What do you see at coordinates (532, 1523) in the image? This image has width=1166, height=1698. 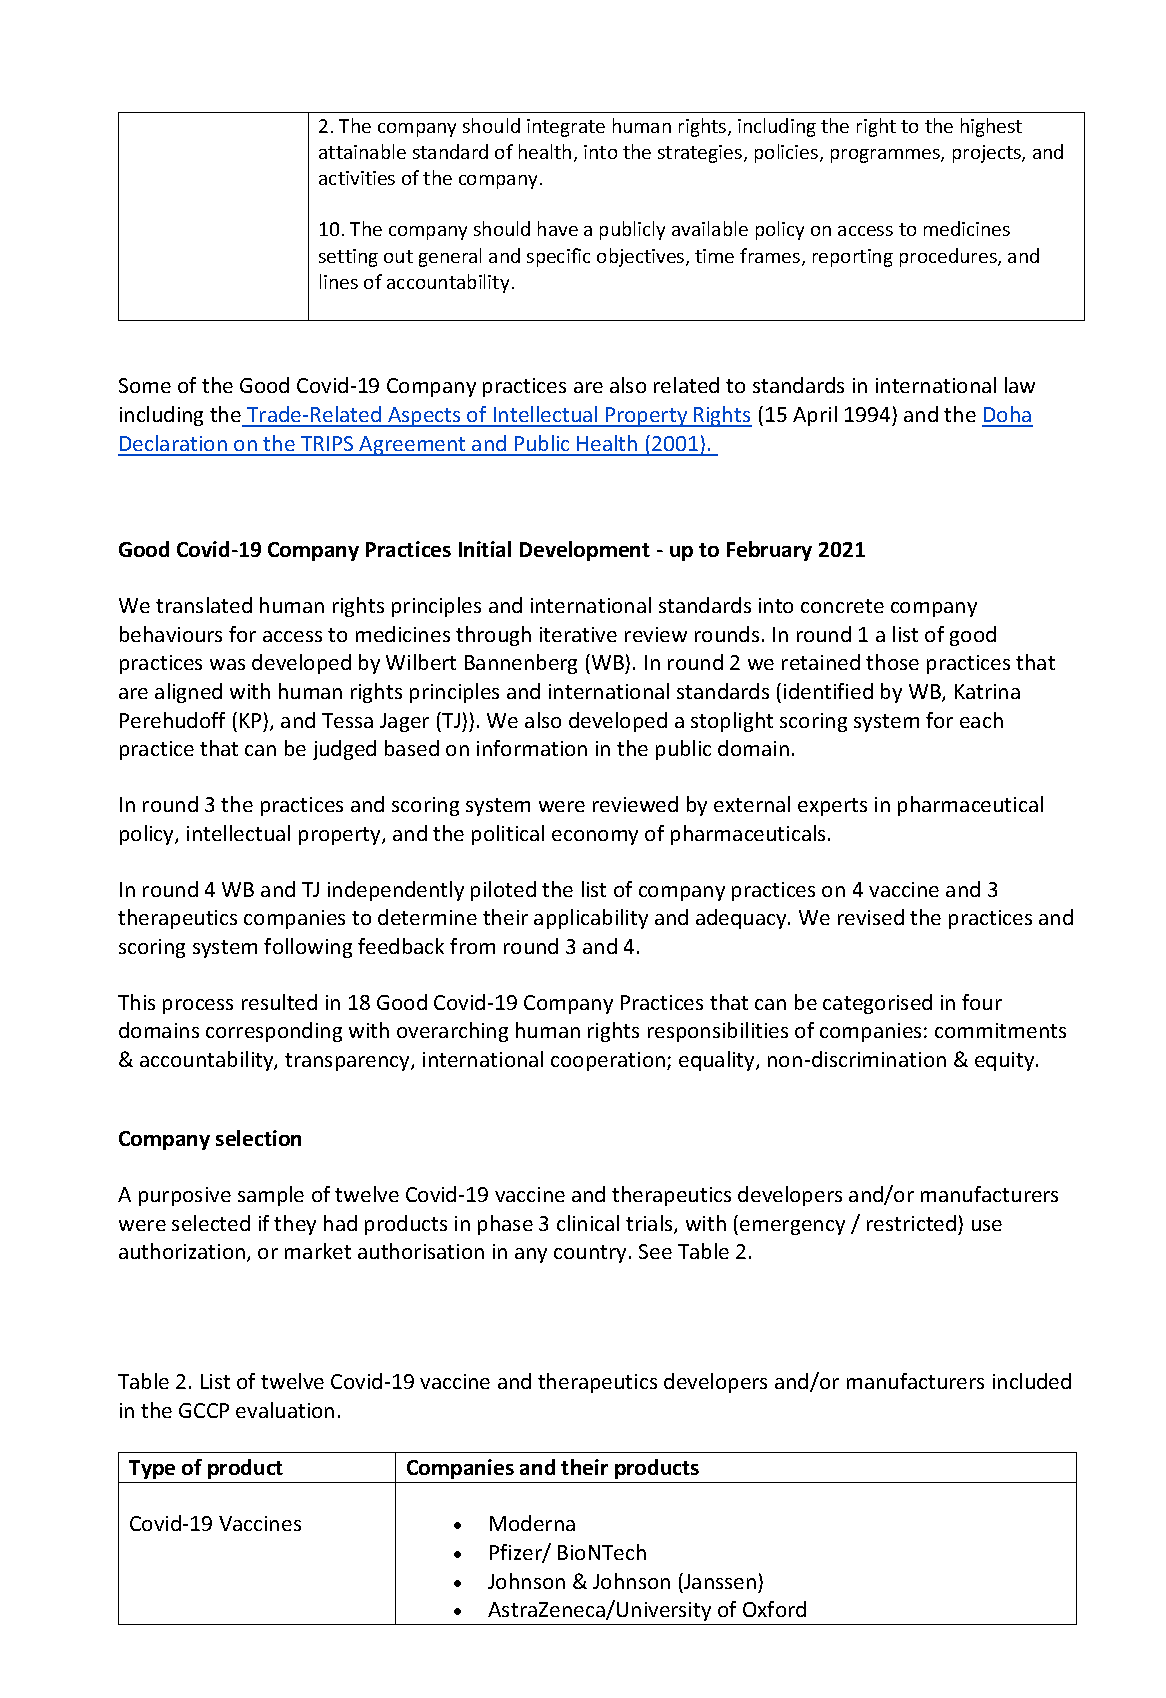 I see `Moderna` at bounding box center [532, 1523].
